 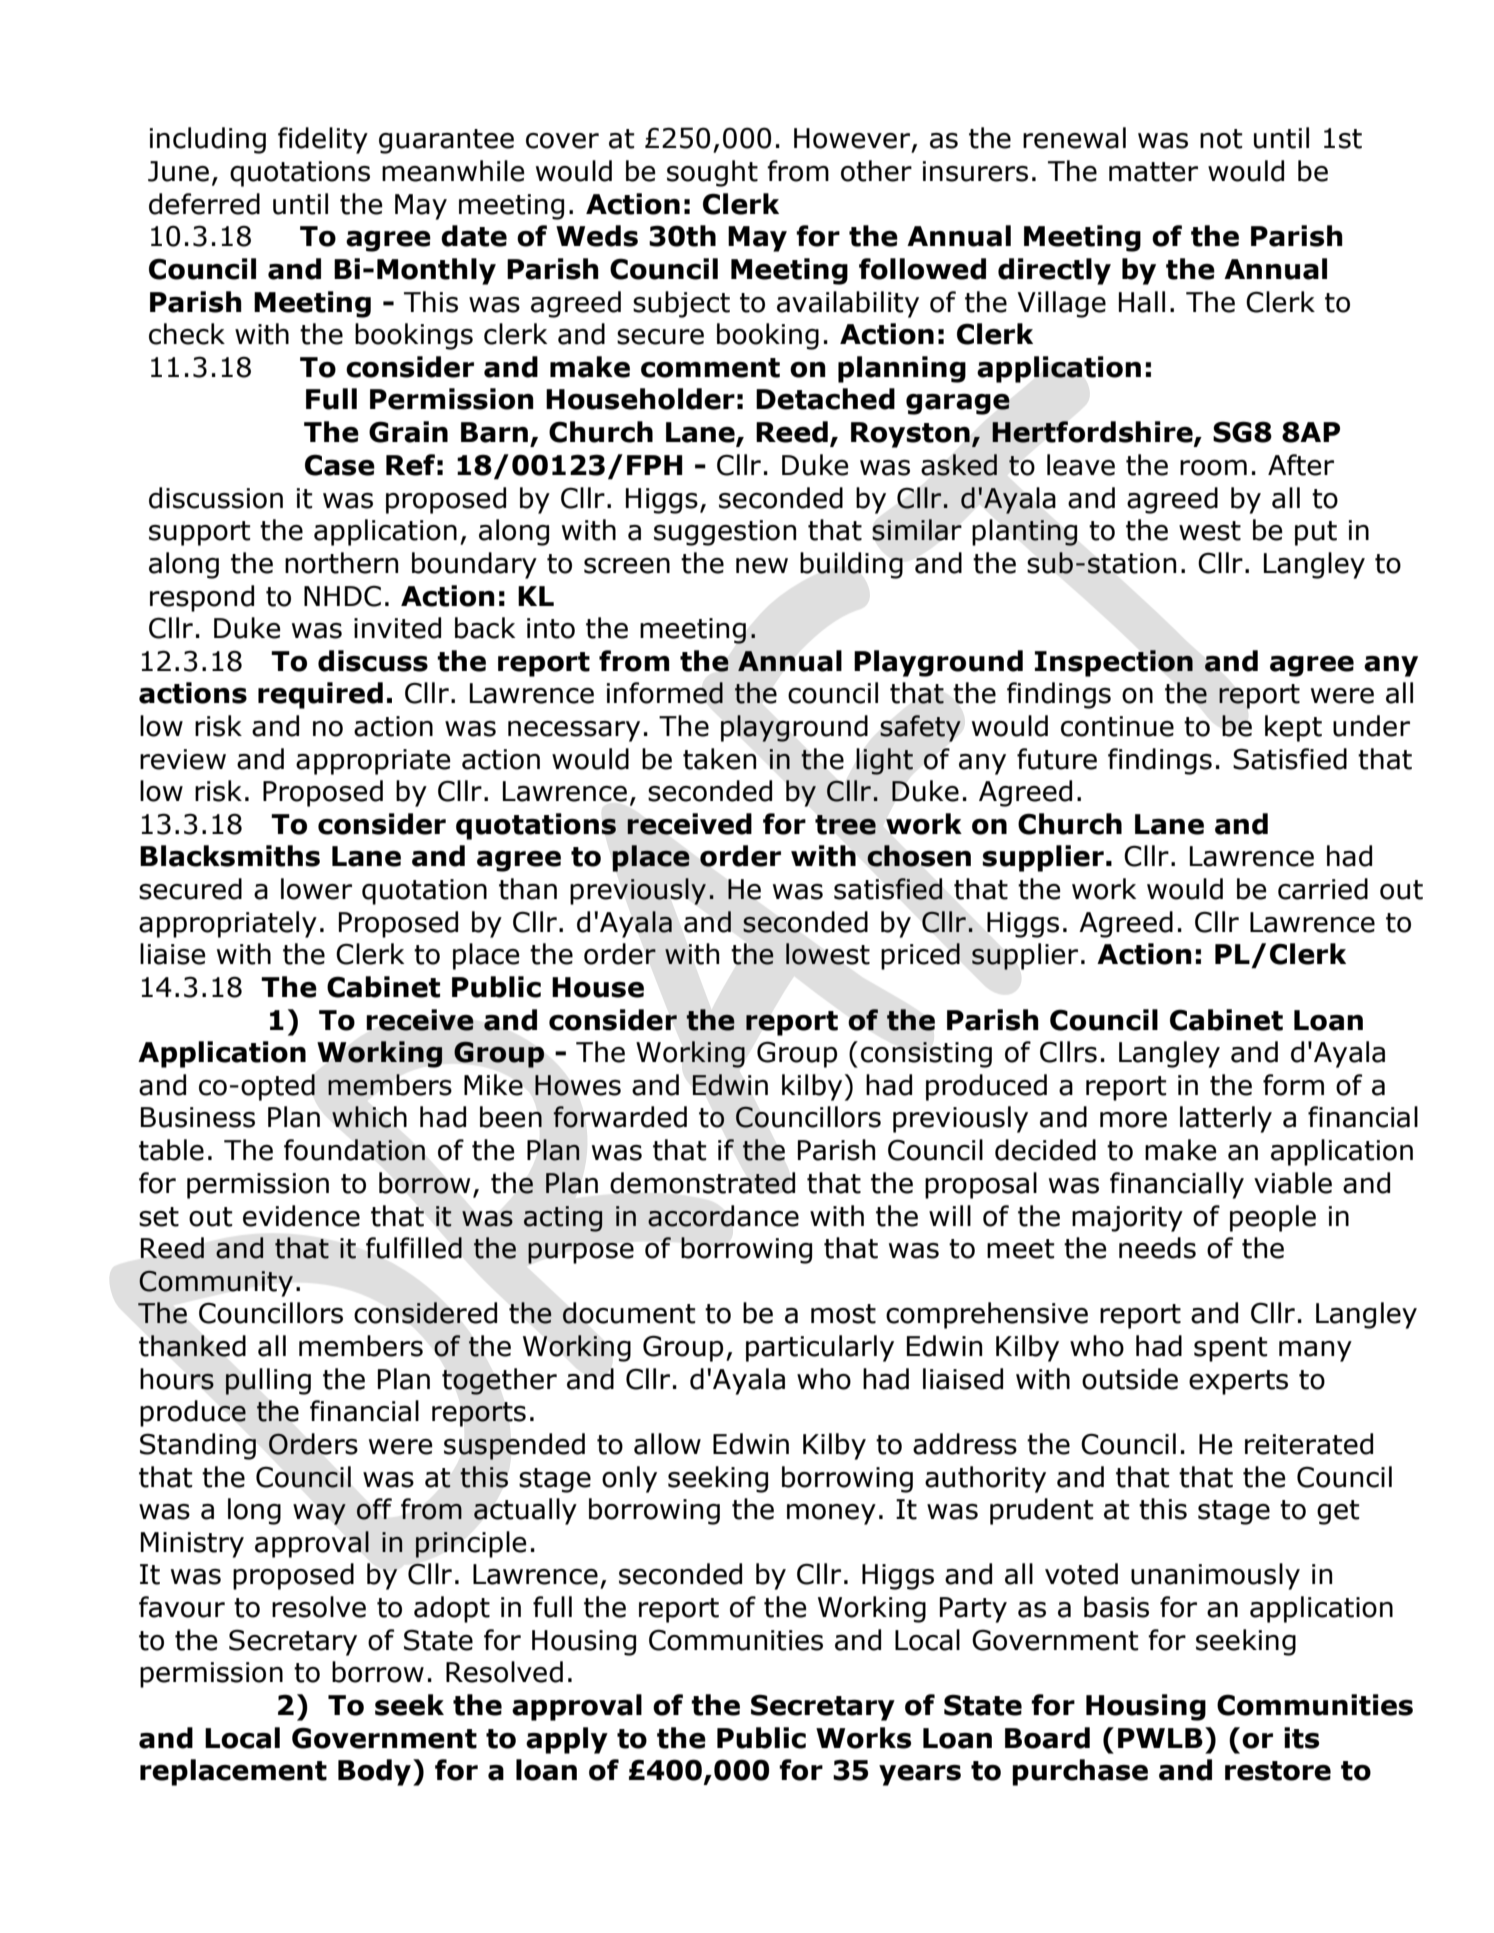 What do you see at coordinates (920, 956) in the page?
I see `priced` at bounding box center [920, 956].
